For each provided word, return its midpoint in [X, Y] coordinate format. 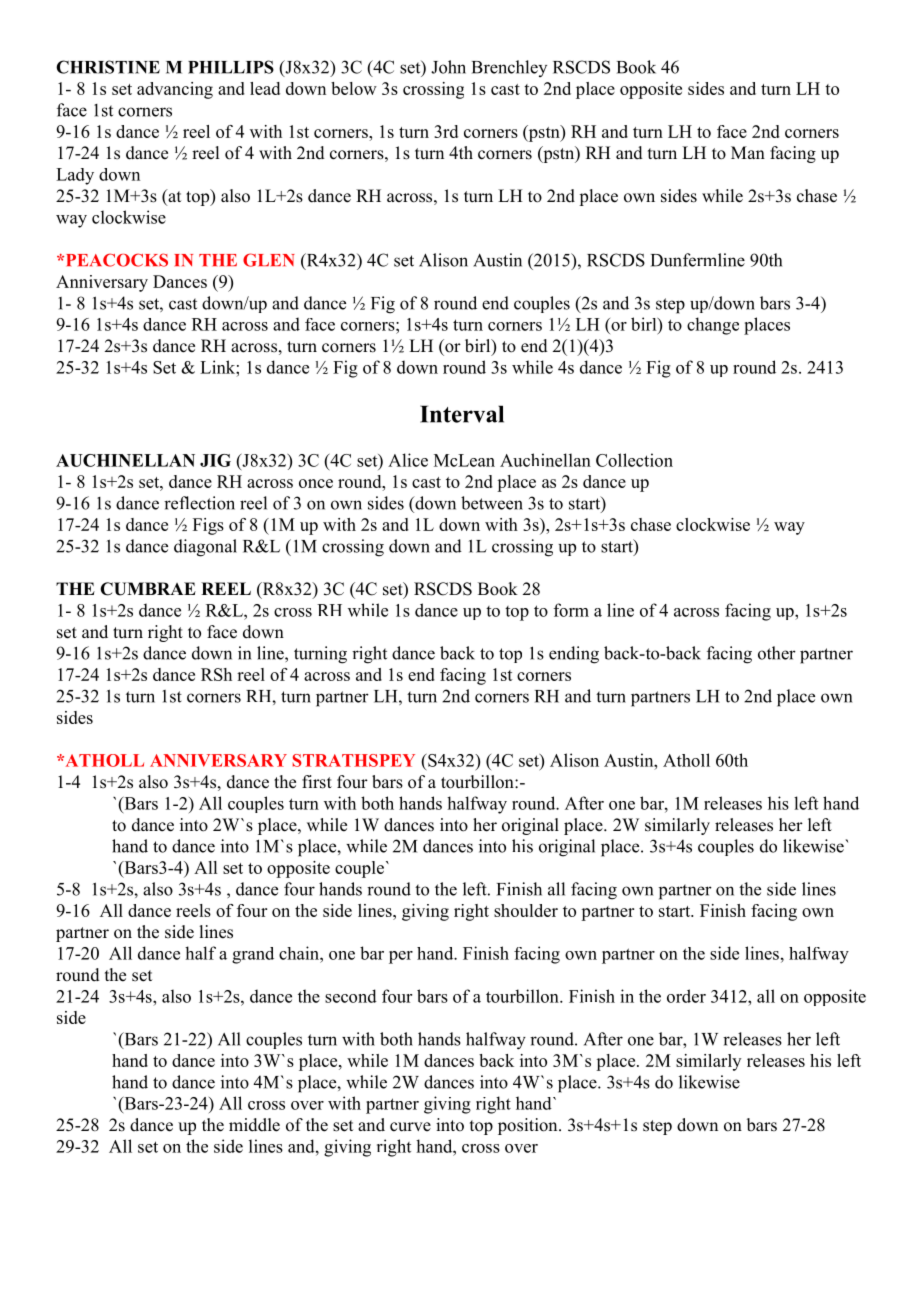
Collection [634, 460]
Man [748, 152]
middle [254, 1125]
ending [574, 655]
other [777, 653]
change [713, 326]
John [448, 67]
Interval [462, 414]
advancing [175, 90]
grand [253, 955]
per [401, 957]
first [317, 782]
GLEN [269, 260]
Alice [408, 460]
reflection [199, 503]
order [686, 996]
